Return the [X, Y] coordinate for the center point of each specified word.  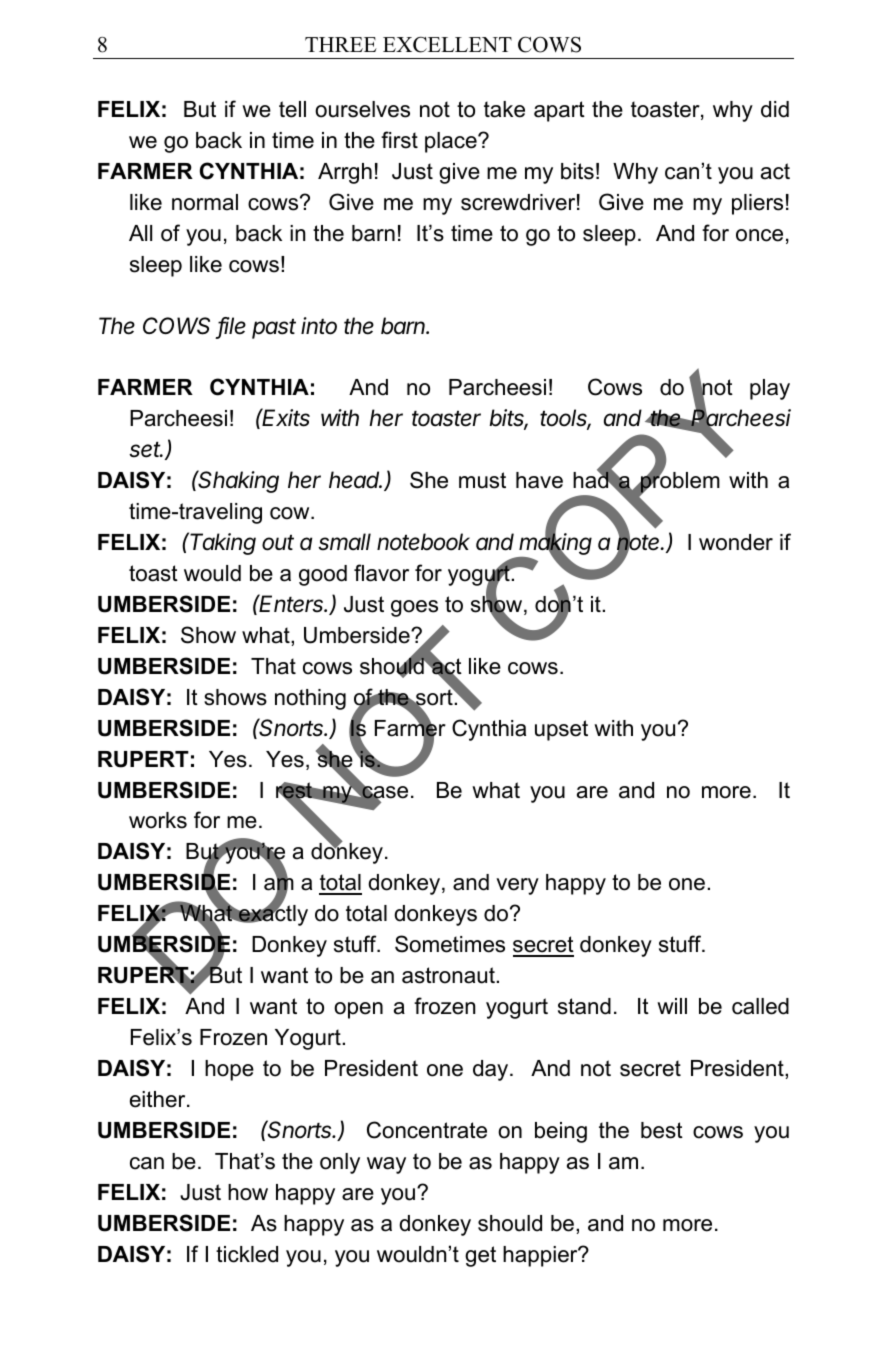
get [480, 1256]
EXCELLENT [447, 44]
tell [292, 109]
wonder [736, 542]
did [775, 109]
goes [414, 608]
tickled [247, 1254]
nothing [310, 699]
